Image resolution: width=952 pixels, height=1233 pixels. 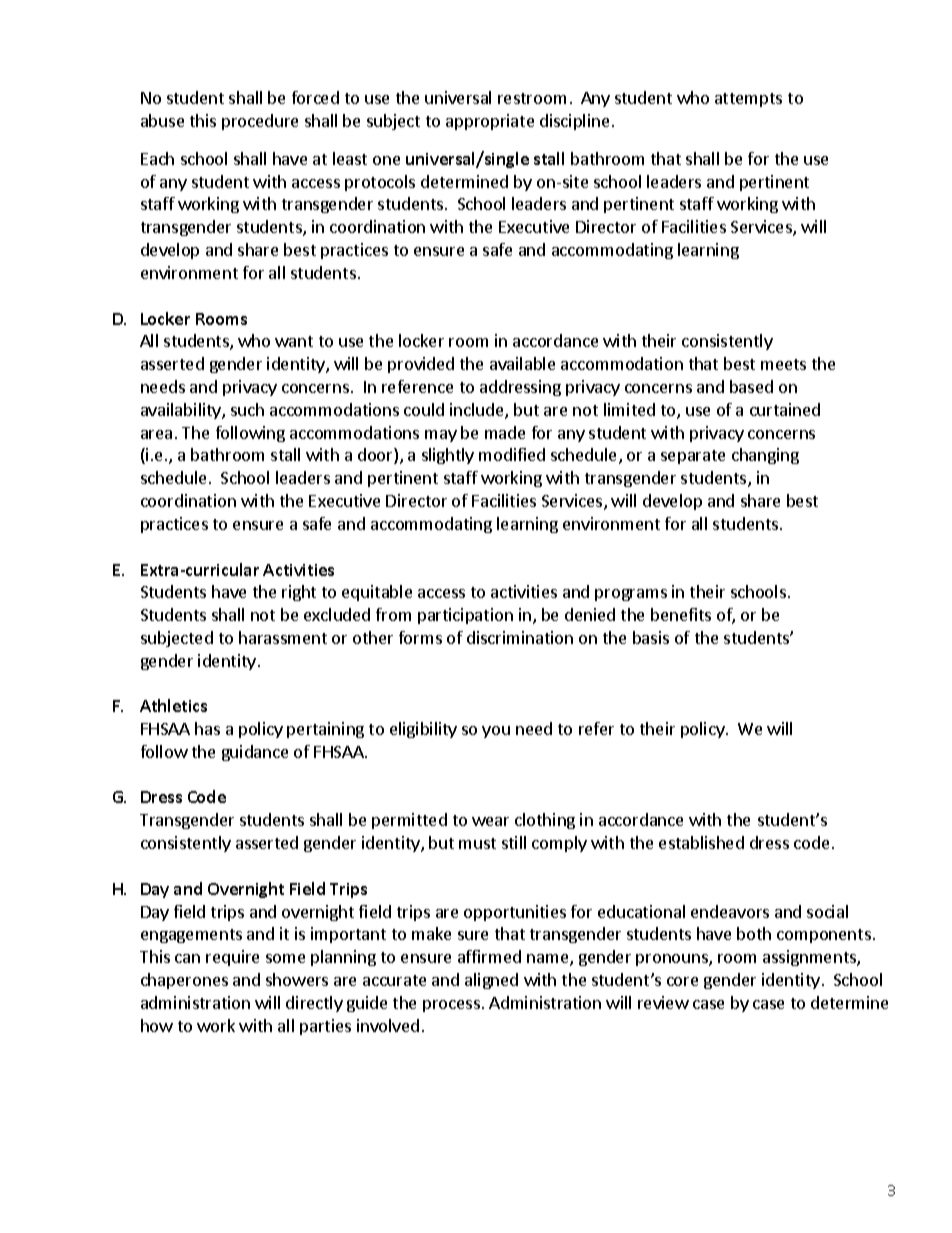 I want to click on has, so click(x=207, y=728).
